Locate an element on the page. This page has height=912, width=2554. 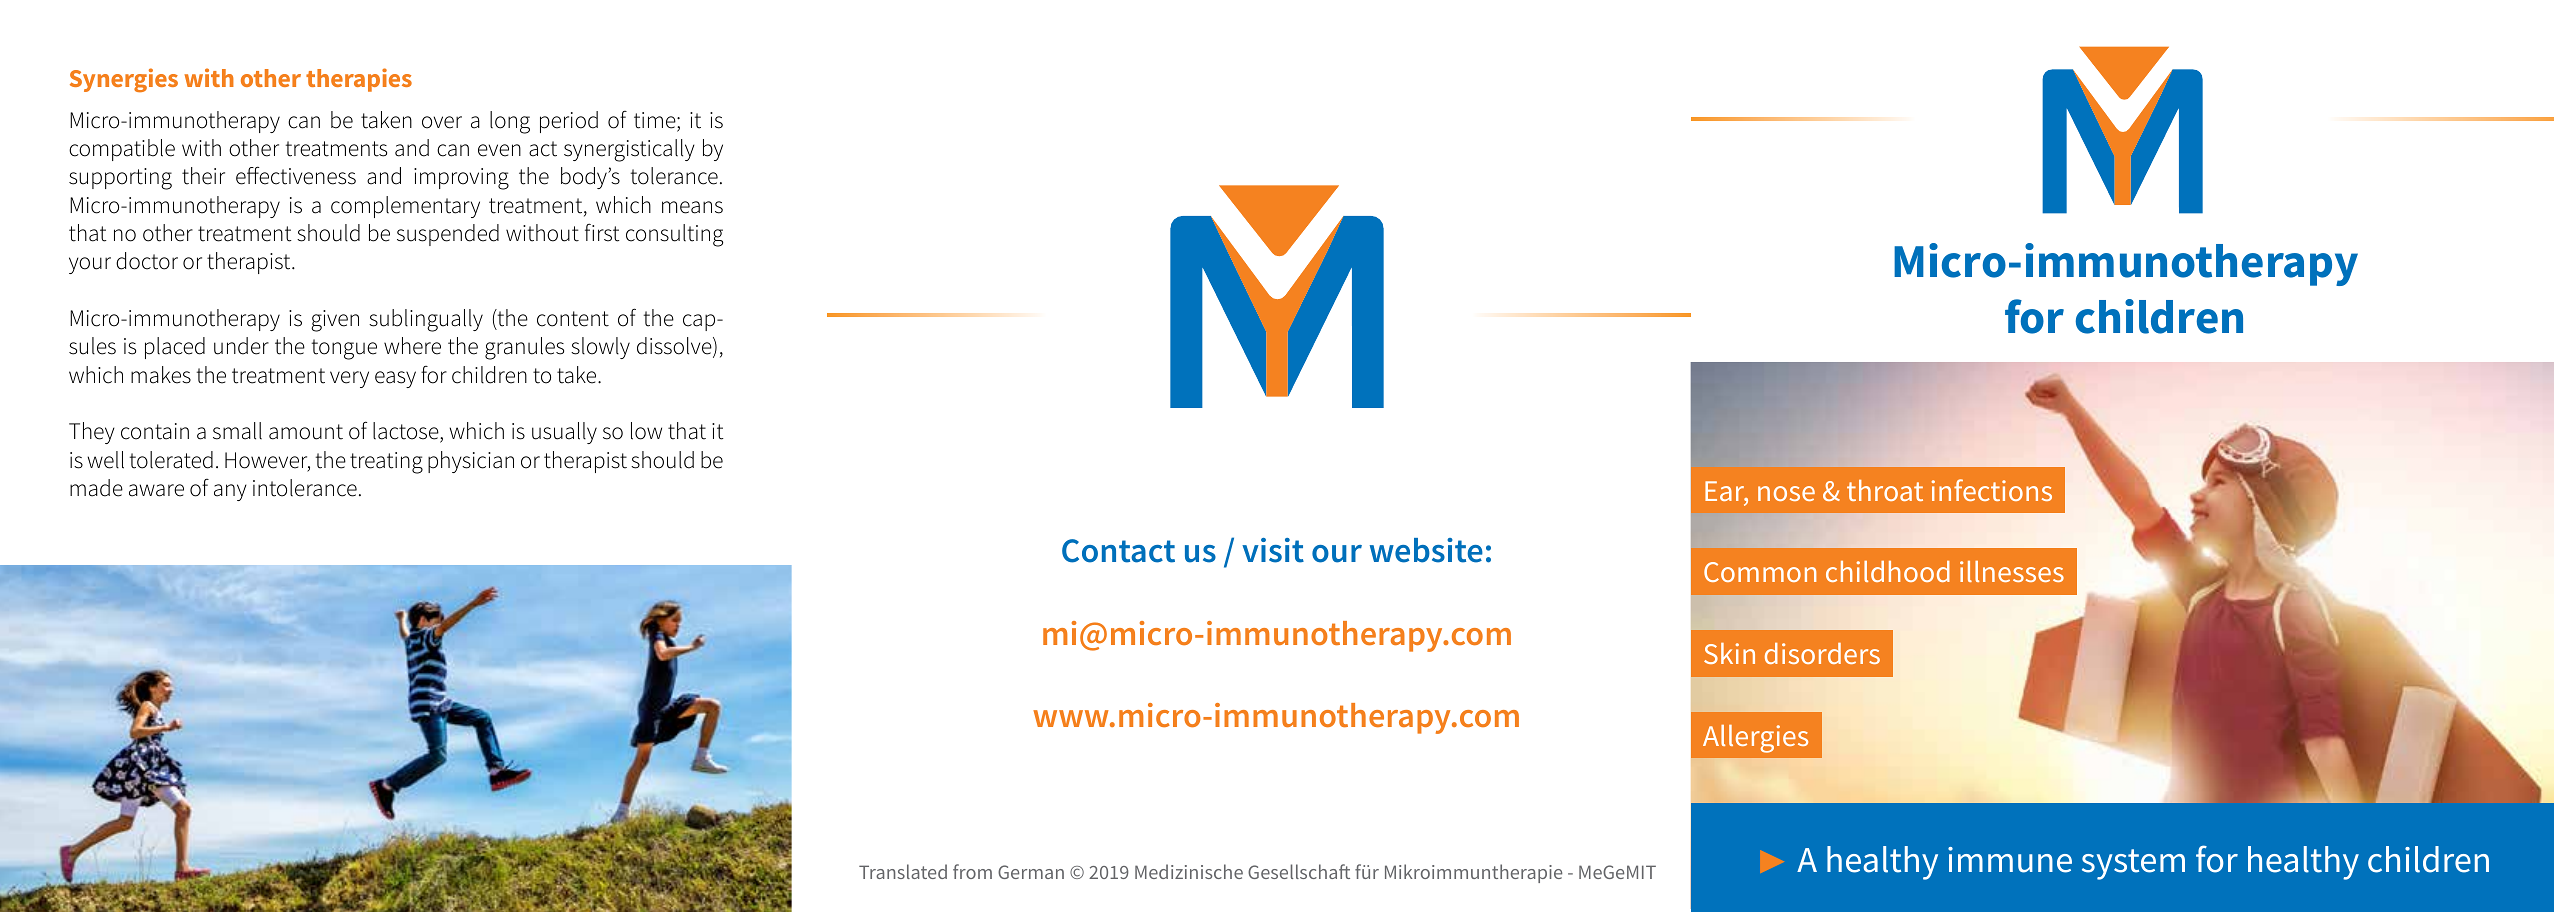
Contact is located at coordinates (1118, 551).
